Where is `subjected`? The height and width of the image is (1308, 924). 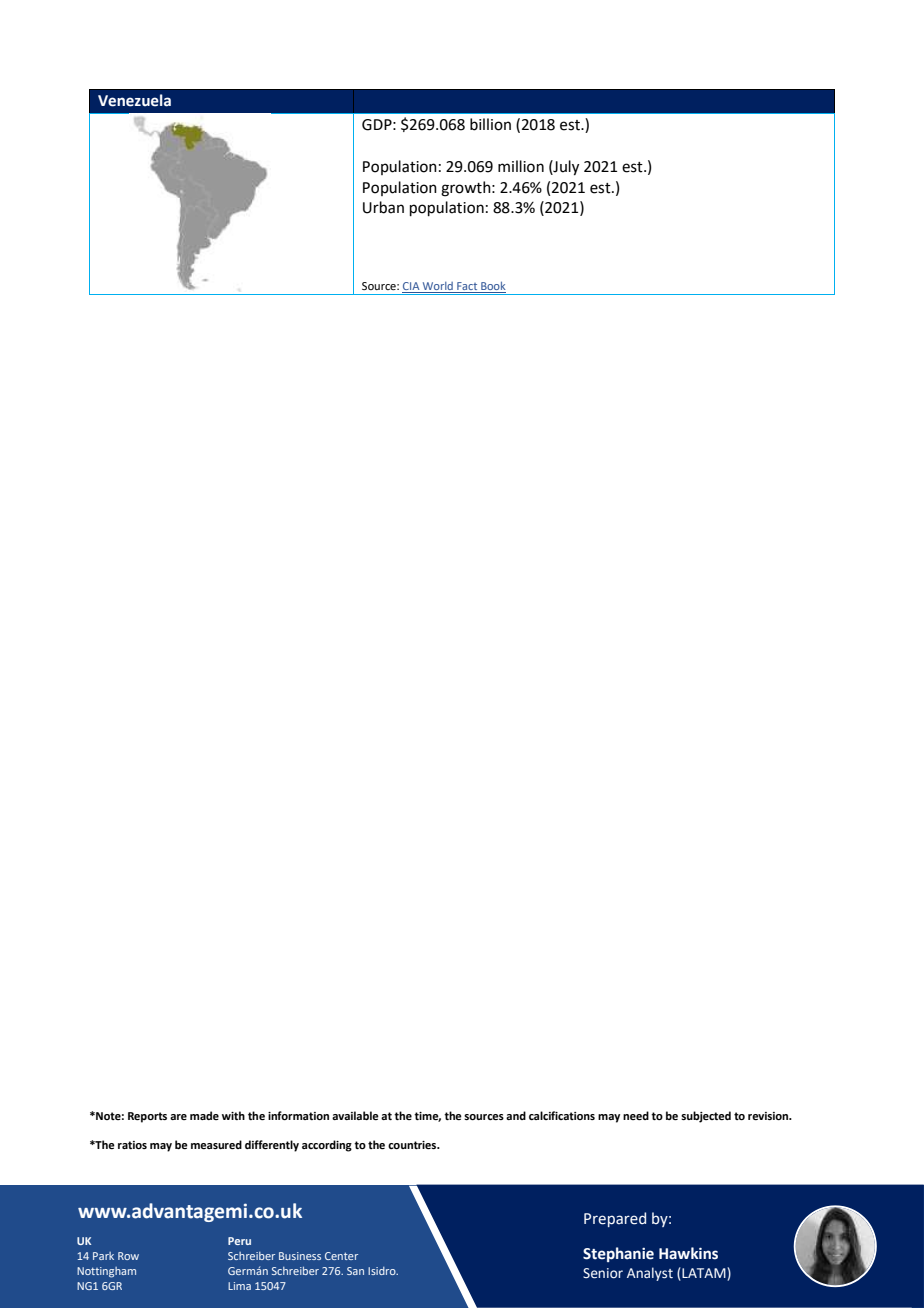 subjected is located at coordinates (706, 1117).
